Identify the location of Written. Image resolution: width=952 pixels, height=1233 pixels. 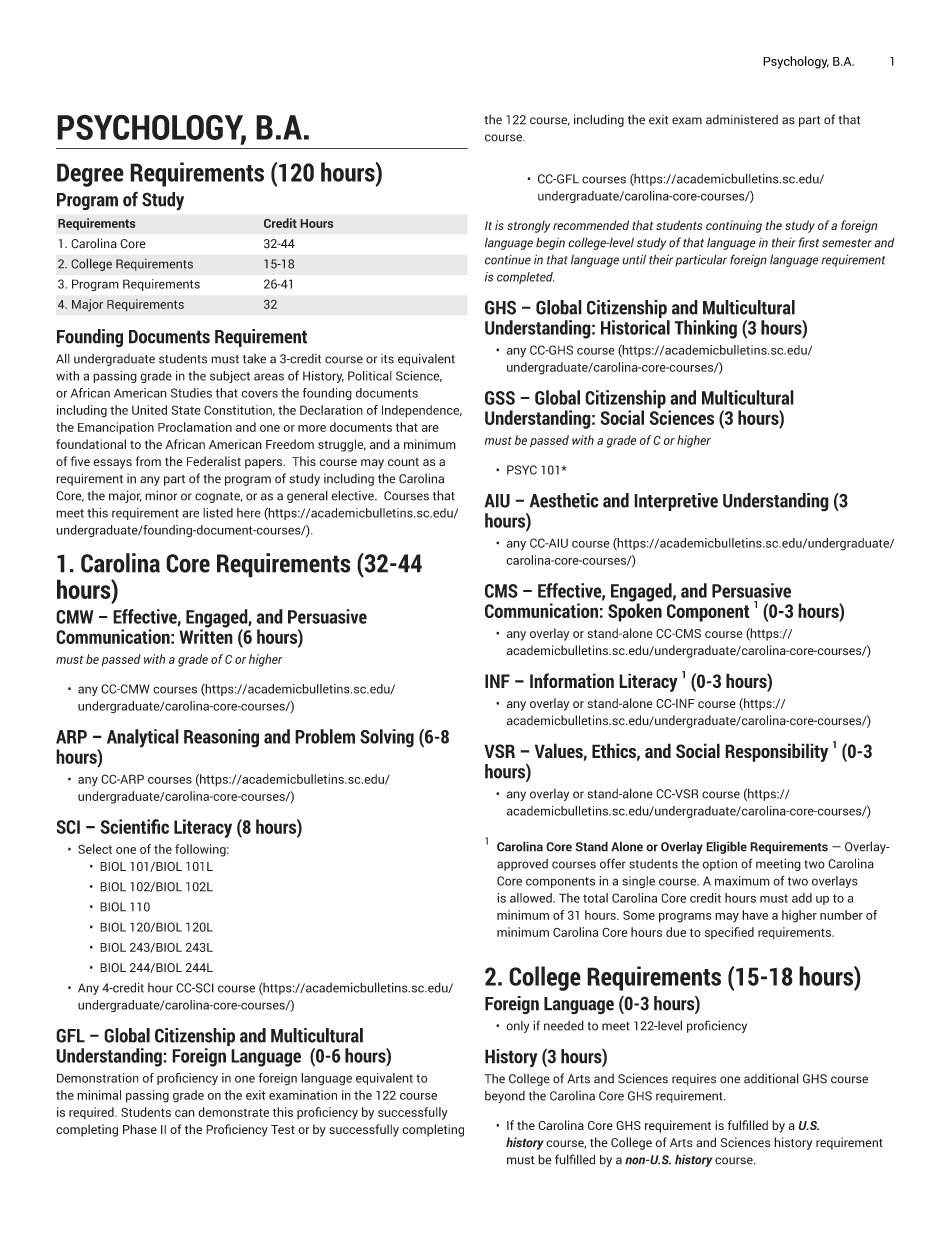
(206, 635).
